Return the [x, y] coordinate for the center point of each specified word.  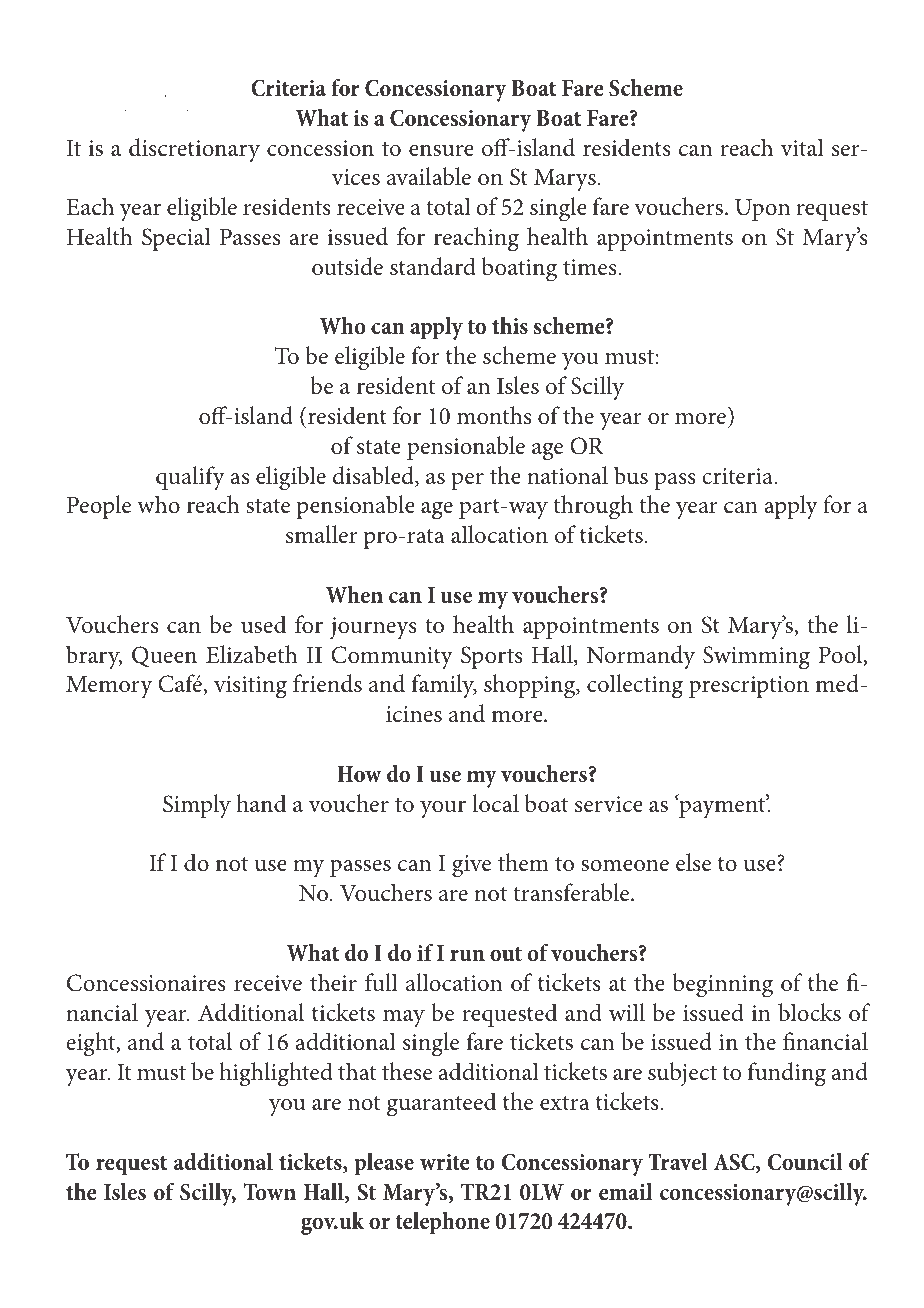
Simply [197, 806]
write [445, 1162]
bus [631, 475]
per [467, 481]
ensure [441, 151]
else [693, 862]
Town [270, 1191]
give [471, 866]
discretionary [194, 150]
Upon [762, 210]
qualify [190, 478]
